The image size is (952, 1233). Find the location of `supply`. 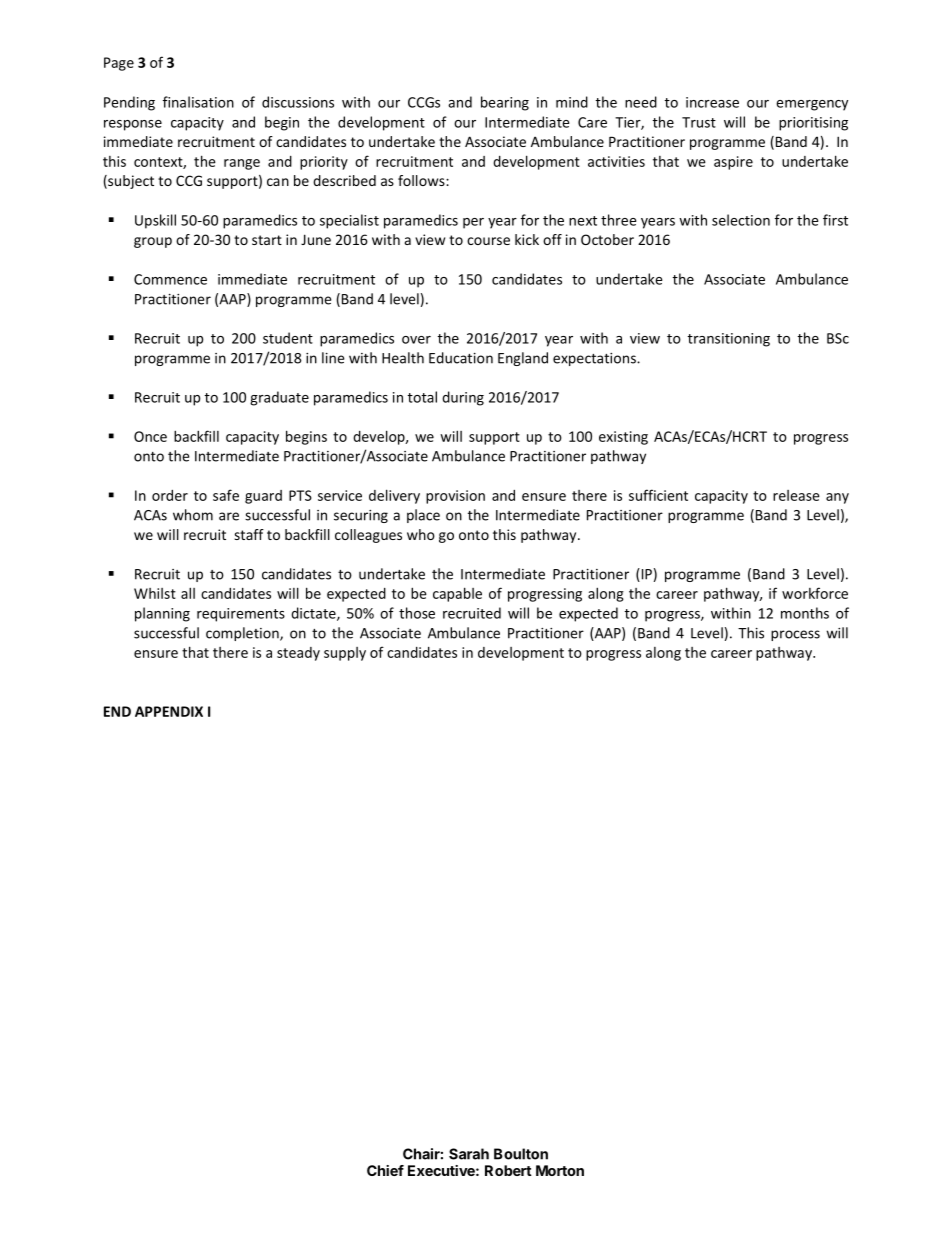

supply is located at coordinates (345, 654).
